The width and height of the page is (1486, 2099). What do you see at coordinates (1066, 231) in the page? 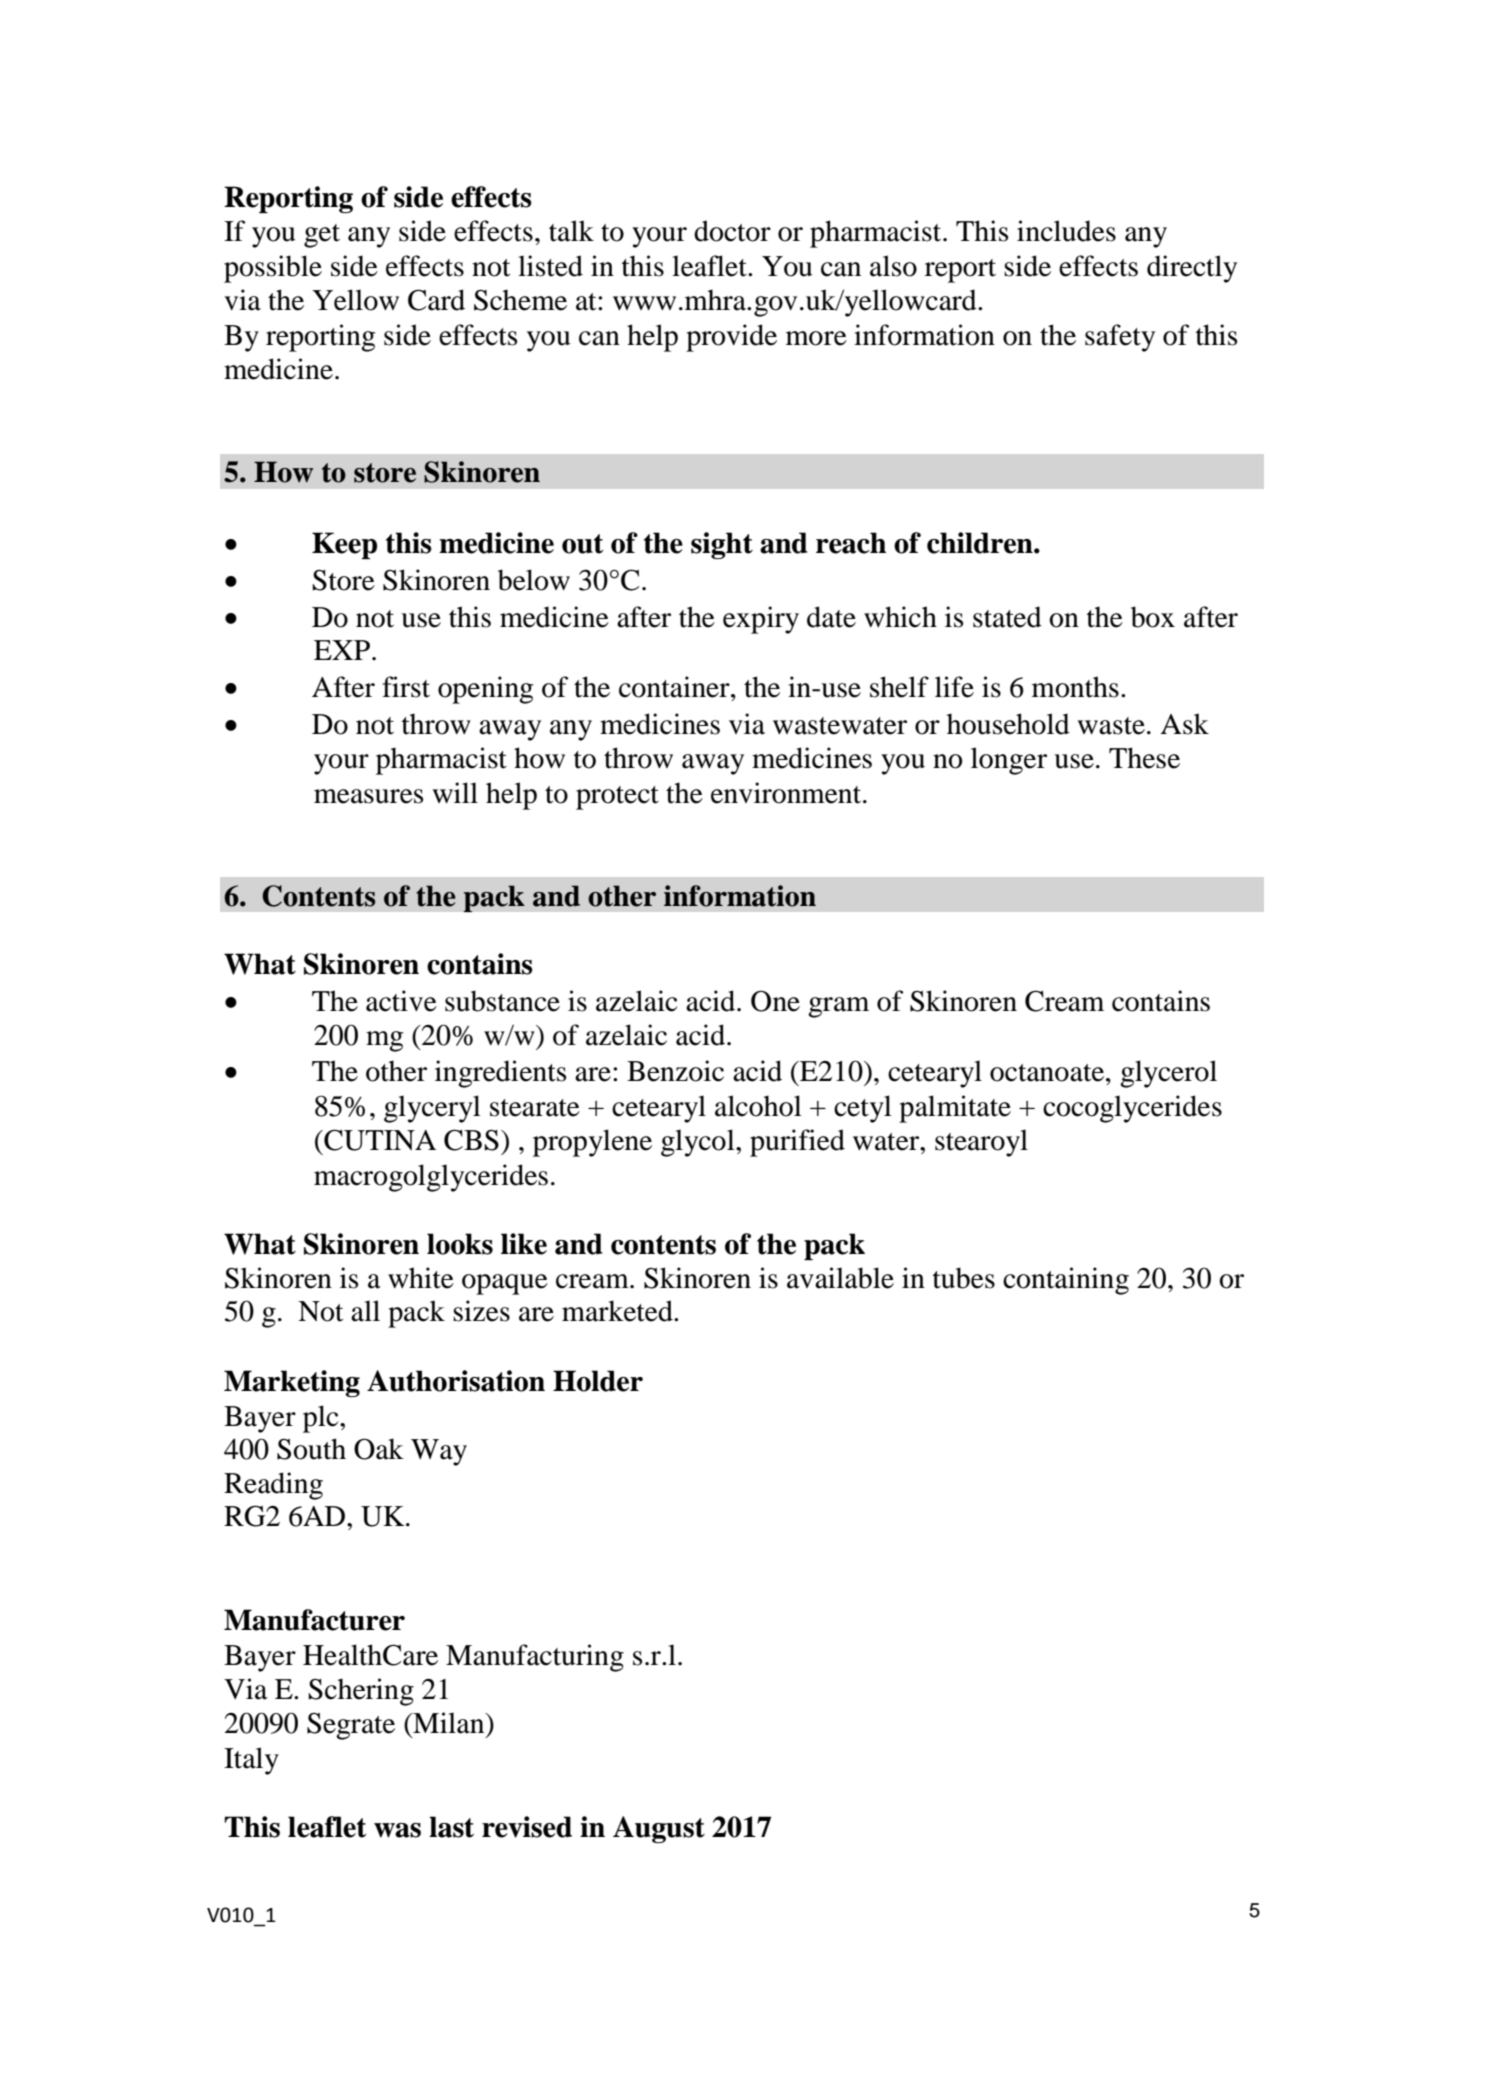
I see `includes` at bounding box center [1066, 231].
